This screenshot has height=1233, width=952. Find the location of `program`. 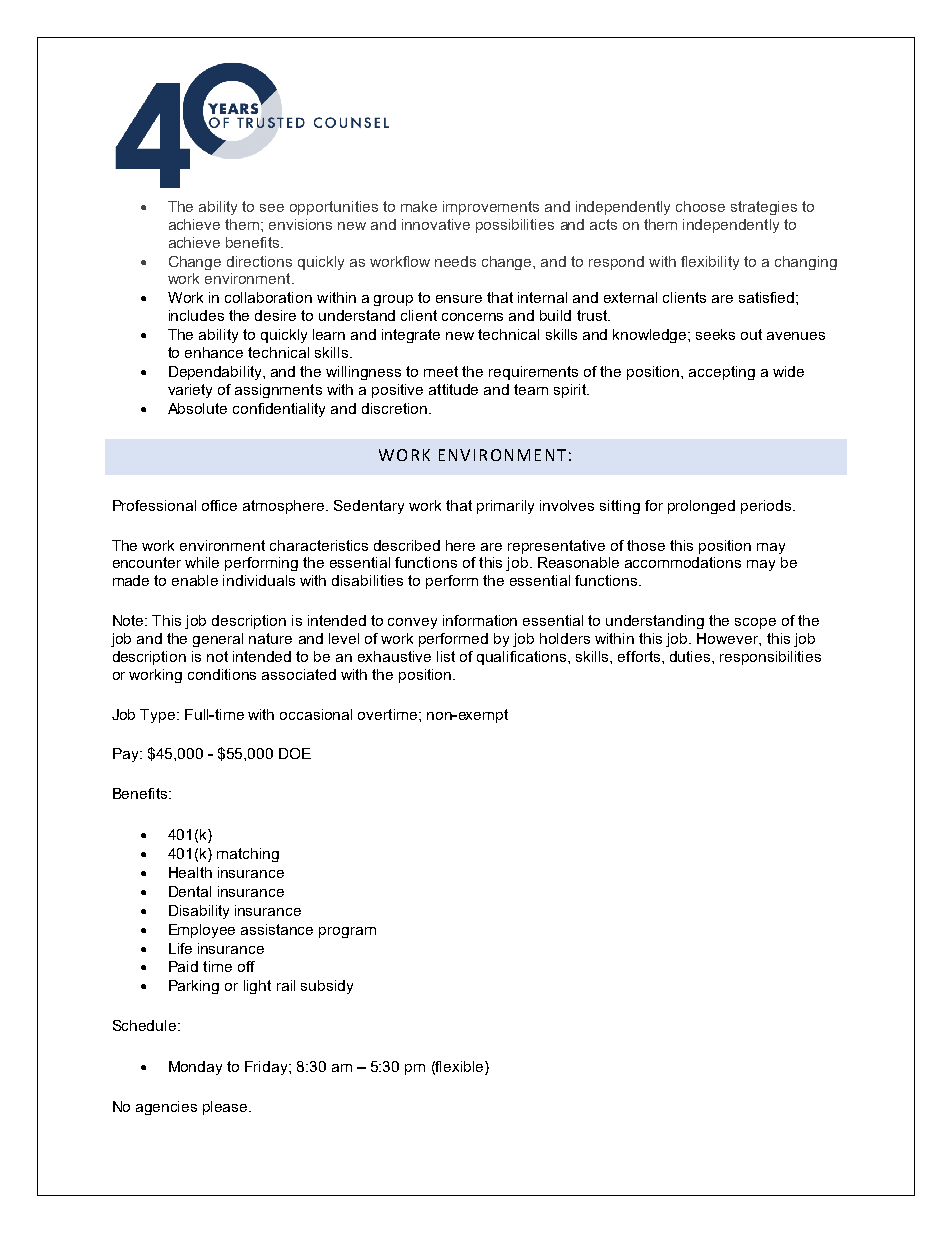

program is located at coordinates (347, 932).
